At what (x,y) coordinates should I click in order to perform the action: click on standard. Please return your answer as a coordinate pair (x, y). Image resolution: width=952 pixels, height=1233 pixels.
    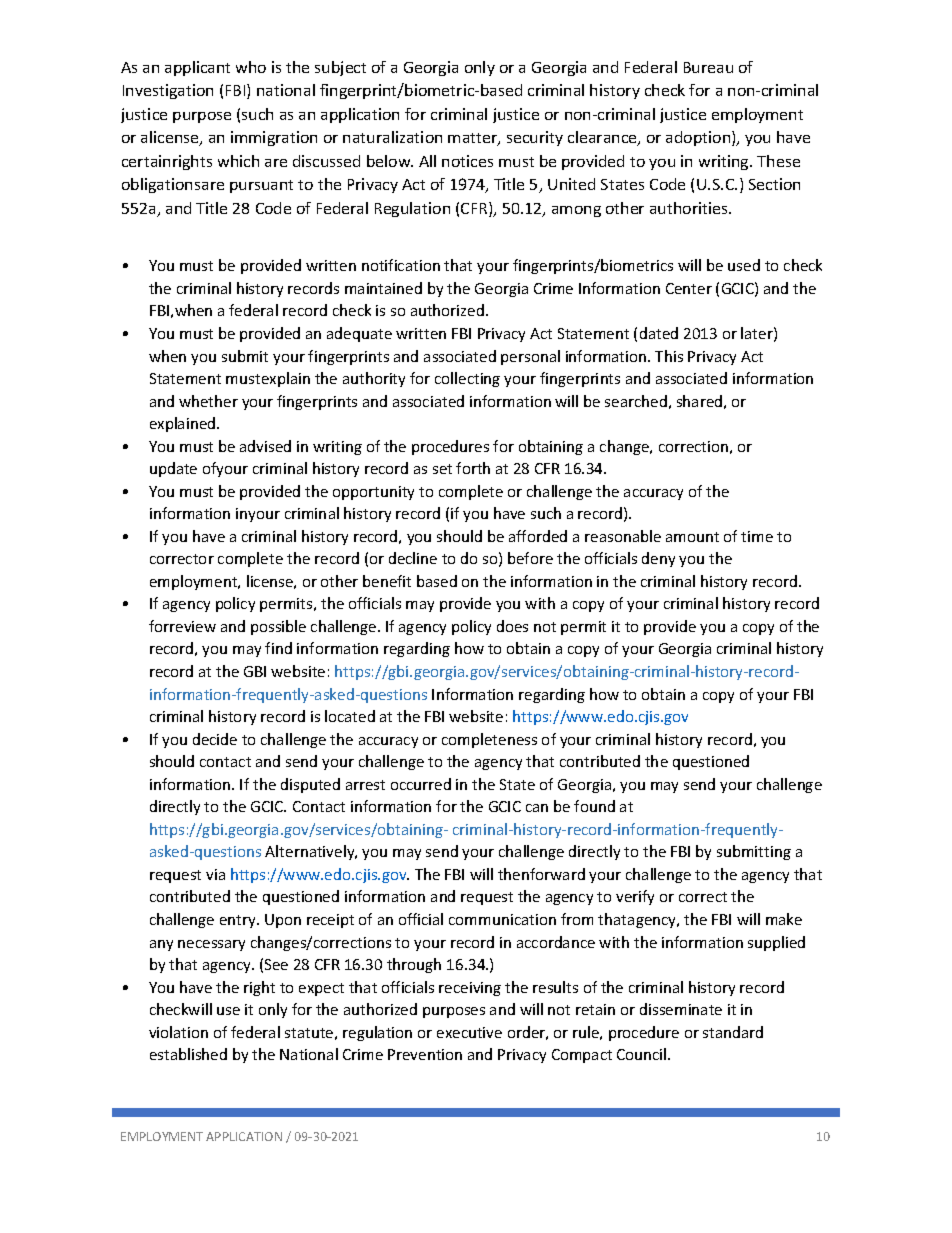
    Looking at the image, I should click on (733, 1032).
